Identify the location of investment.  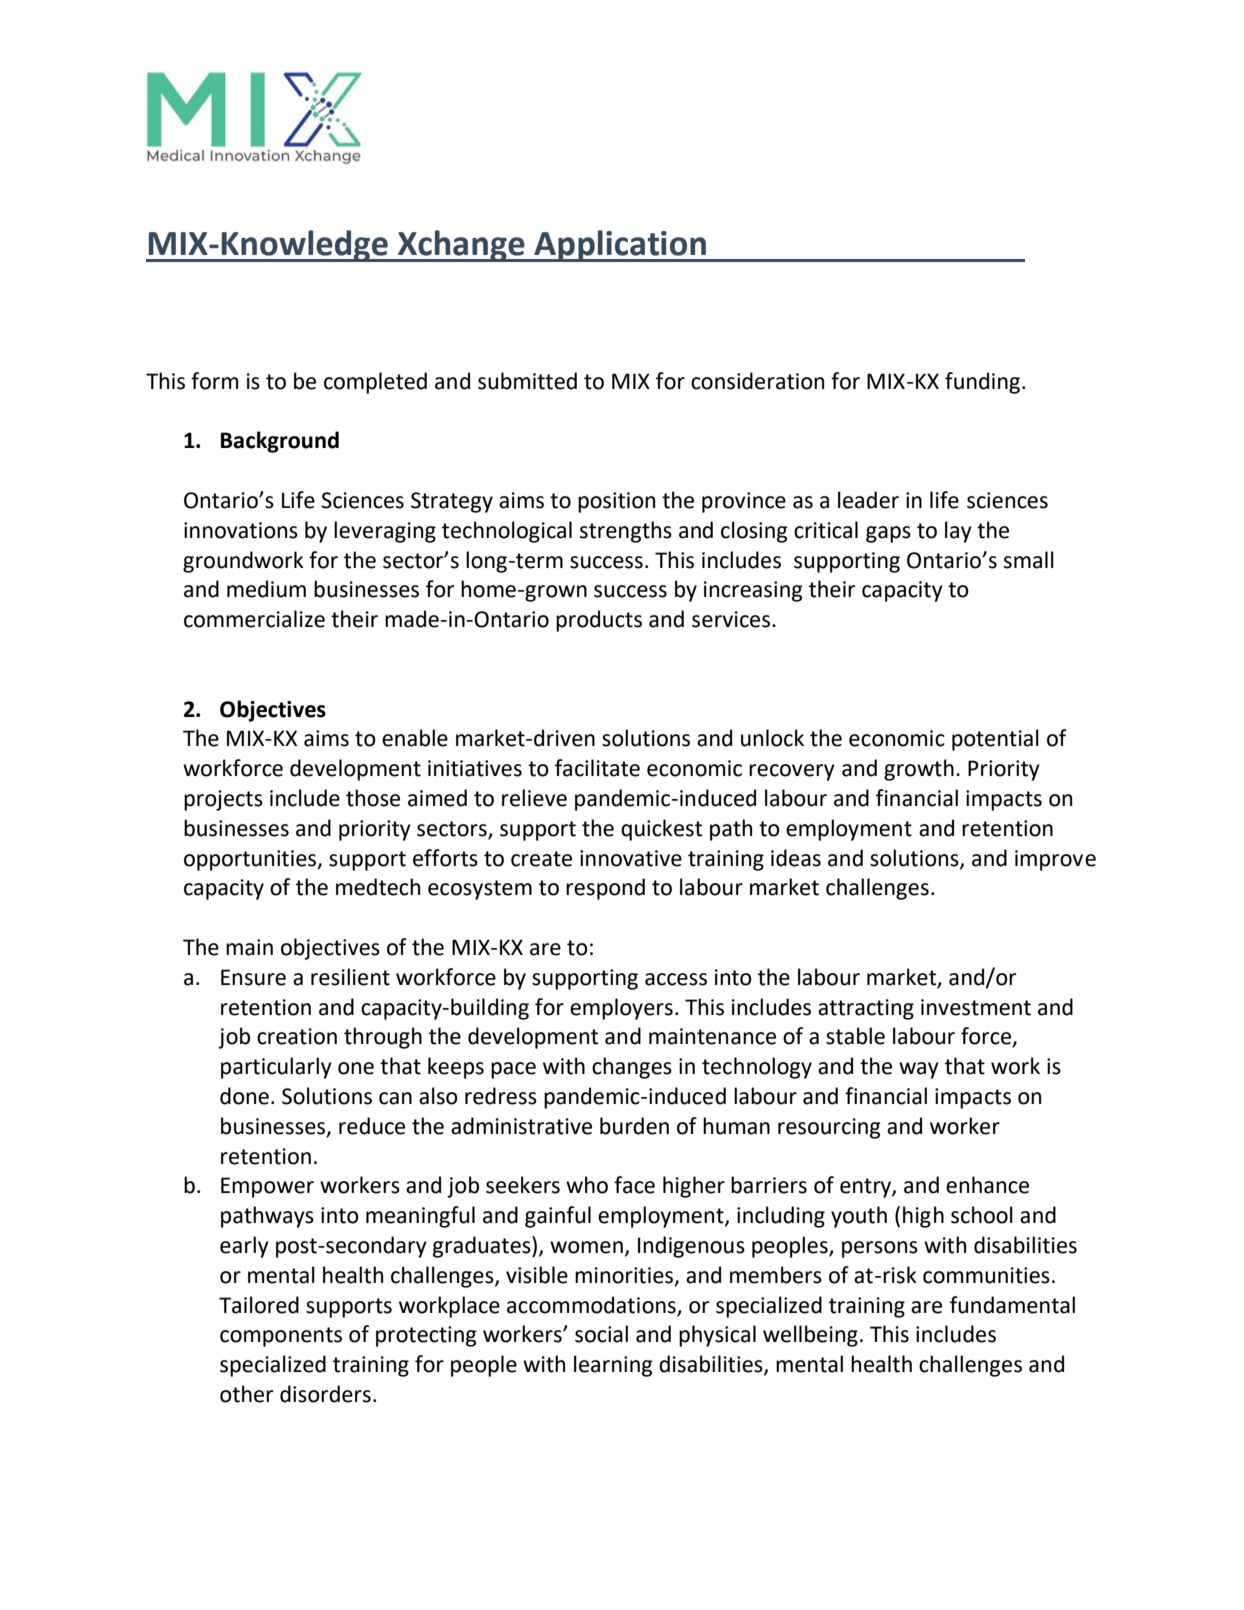
(976, 1007).
